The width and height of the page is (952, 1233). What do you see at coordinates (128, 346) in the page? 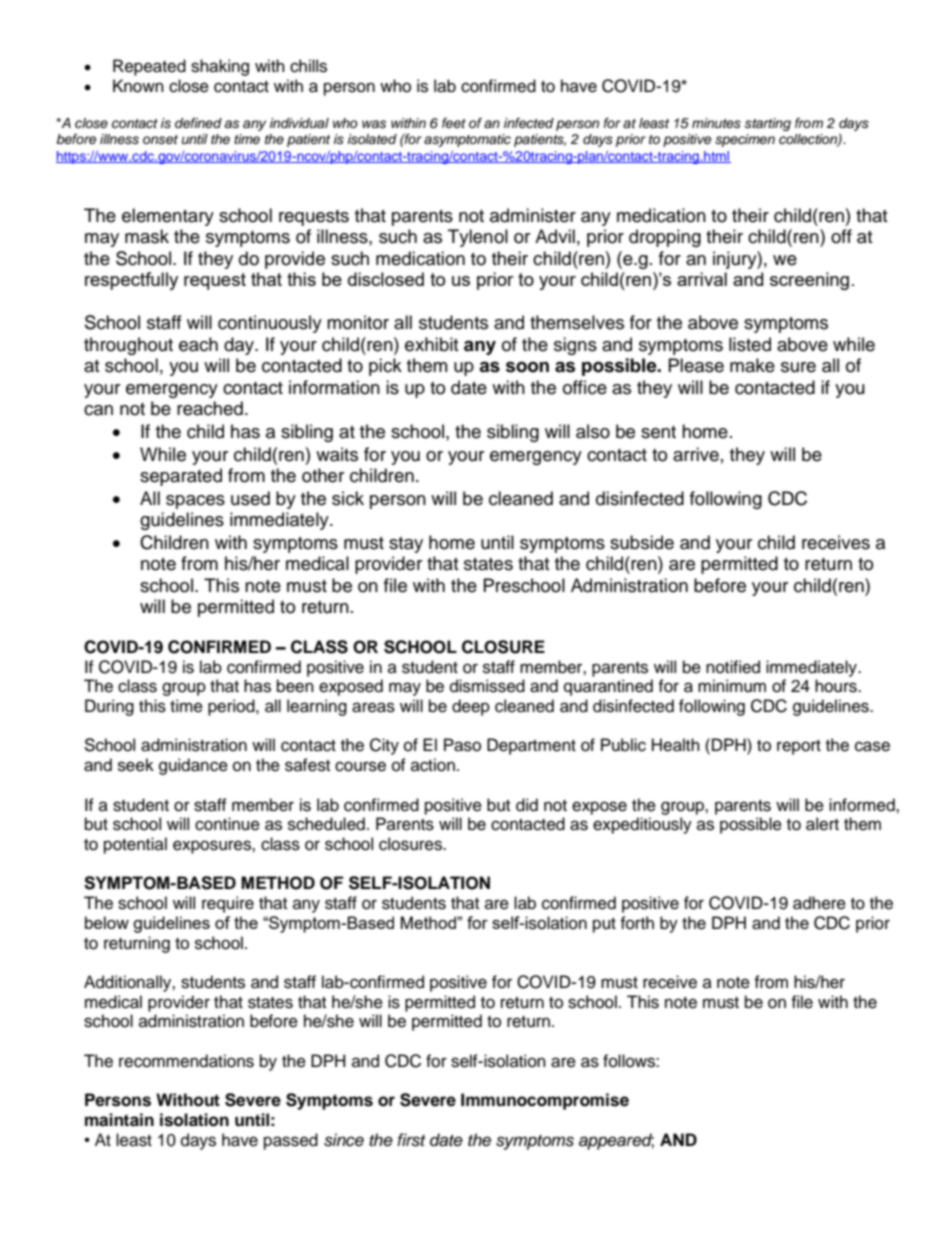
I see `throughout` at bounding box center [128, 346].
